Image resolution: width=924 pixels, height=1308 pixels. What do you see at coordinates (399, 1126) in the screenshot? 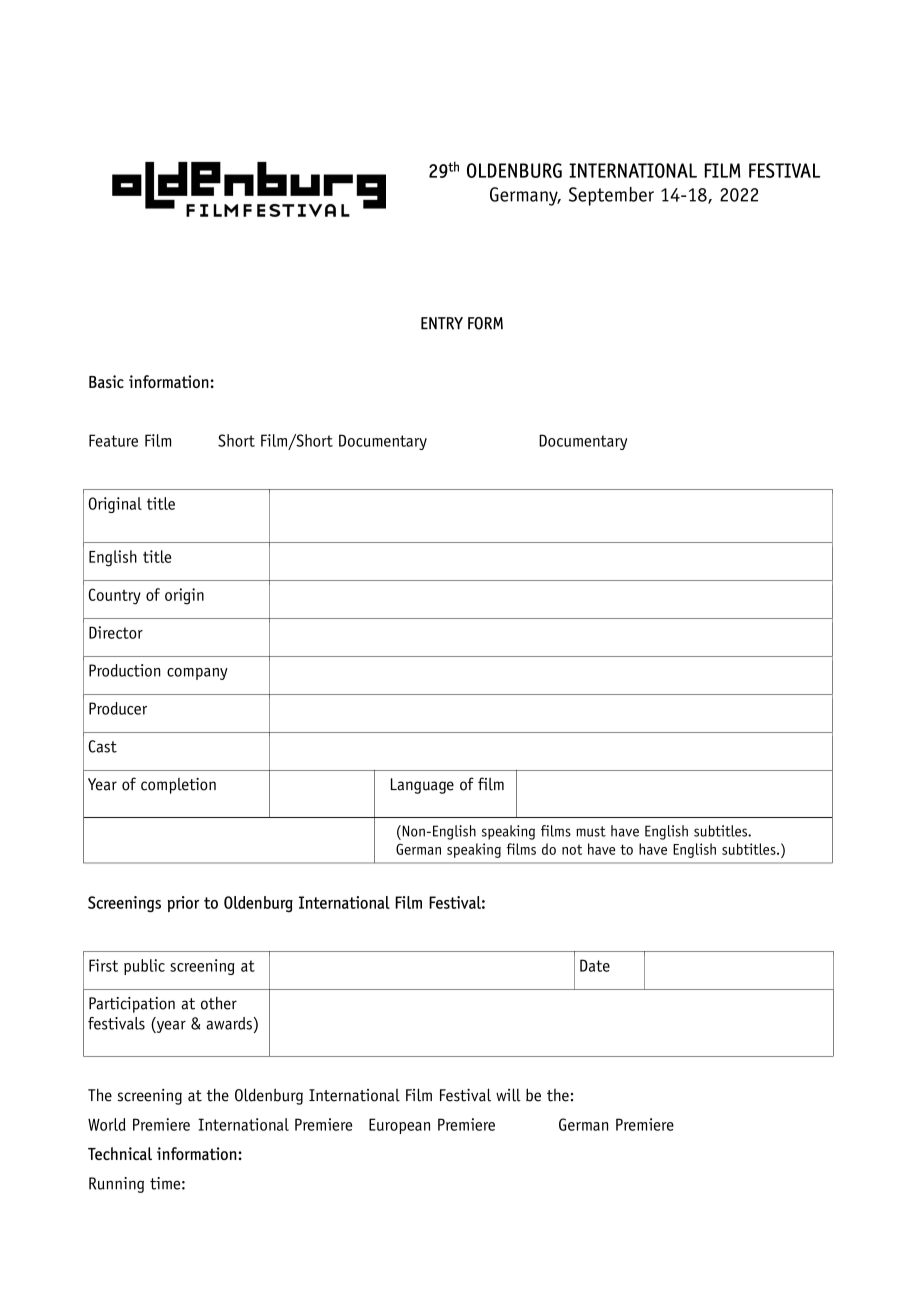
I see `European` at bounding box center [399, 1126].
